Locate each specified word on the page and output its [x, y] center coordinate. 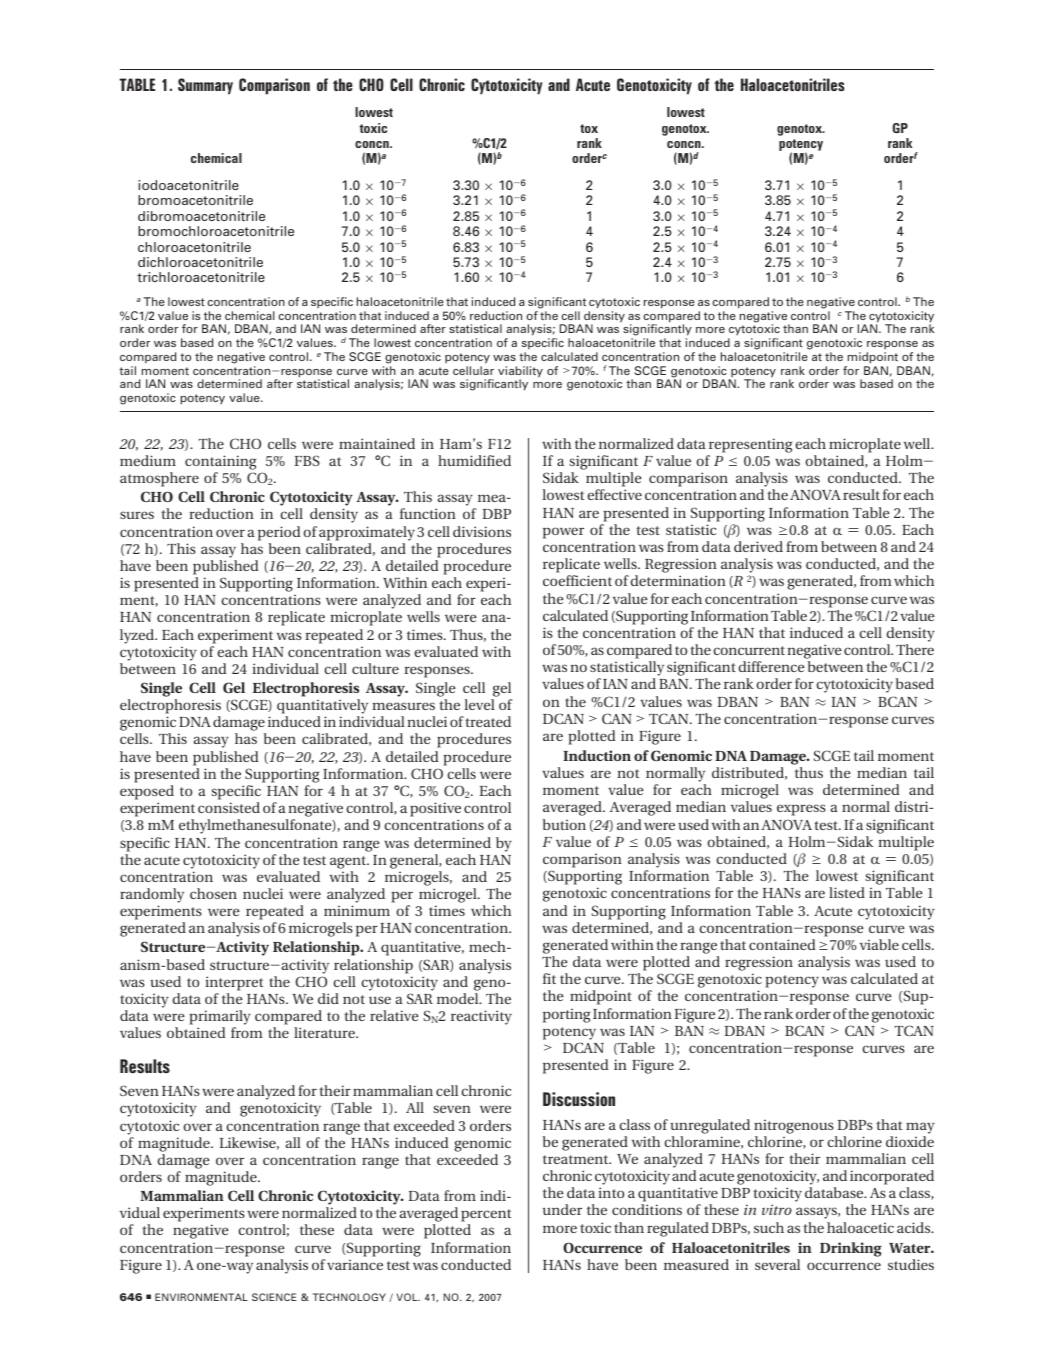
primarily [220, 1019]
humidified [474, 460]
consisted [229, 807]
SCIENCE [274, 1297]
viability [520, 373]
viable [879, 944]
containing [220, 464]
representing [750, 445]
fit [549, 978]
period [279, 533]
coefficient [577, 580]
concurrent [749, 650]
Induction [597, 755]
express [801, 810]
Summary [205, 86]
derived [758, 546]
